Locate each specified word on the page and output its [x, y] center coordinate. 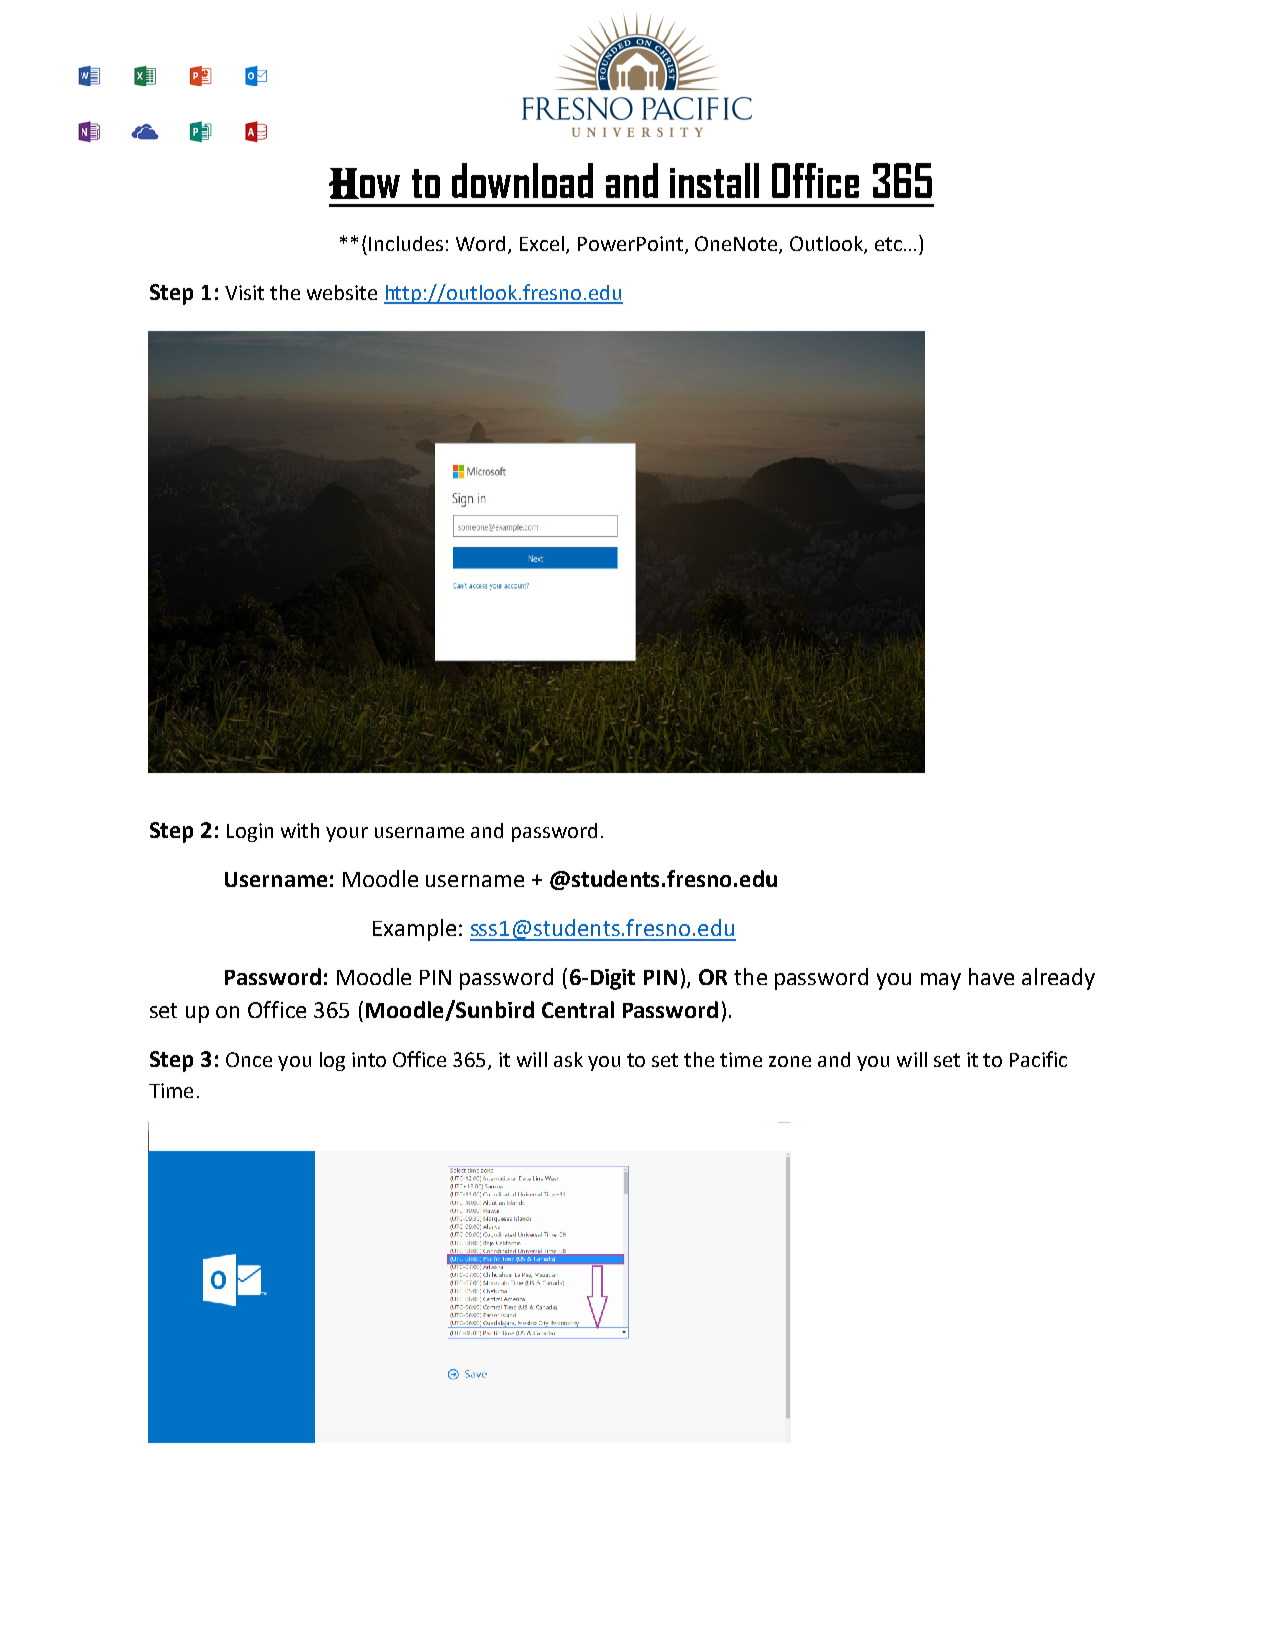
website [342, 292]
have [991, 976]
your [347, 834]
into [369, 1059]
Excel [542, 243]
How [364, 183]
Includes [406, 243]
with [300, 830]
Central [578, 1009]
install [714, 180]
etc [888, 244]
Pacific [1038, 1059]
